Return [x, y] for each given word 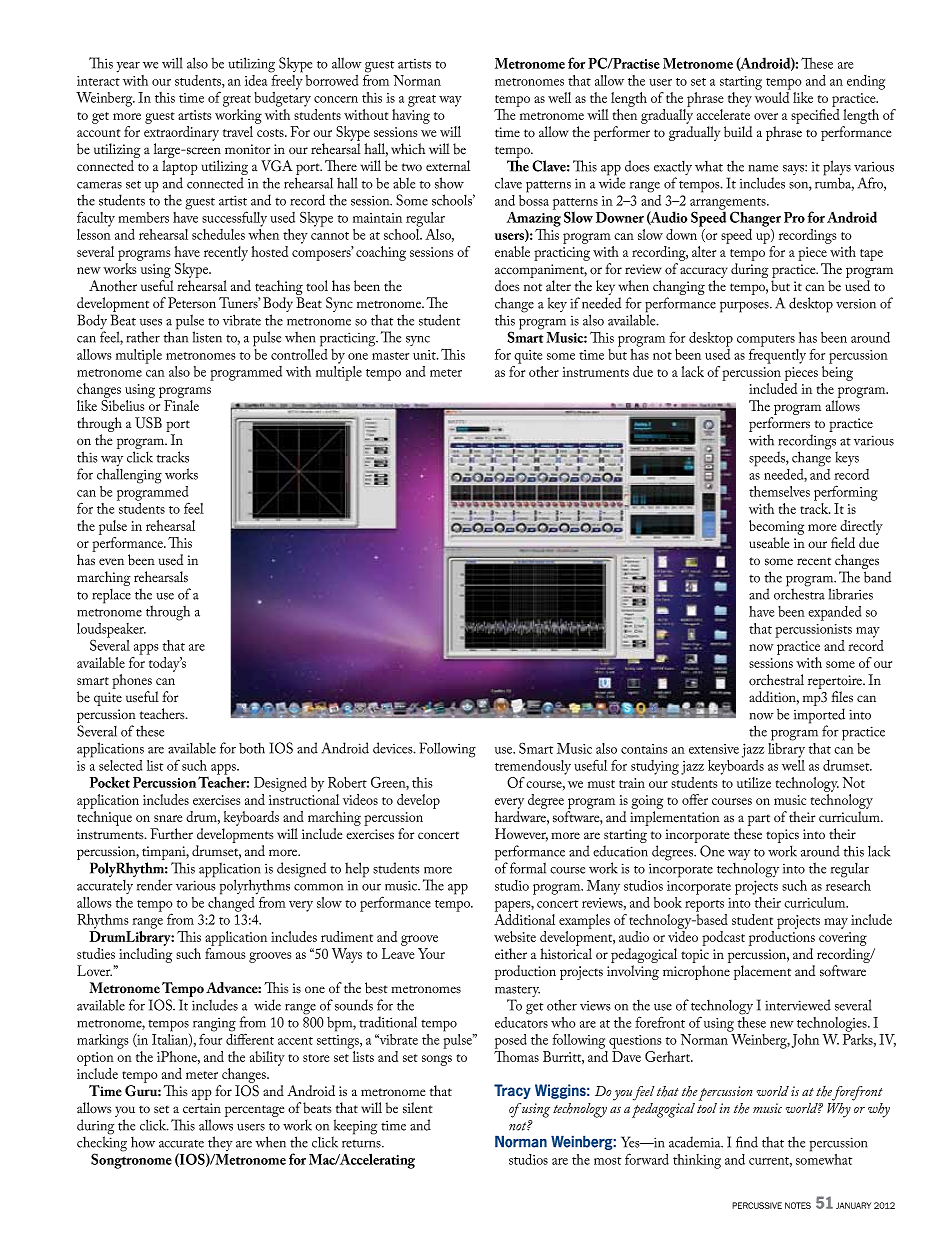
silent [418, 1108]
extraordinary [181, 133]
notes [798, 1205]
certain [202, 1108]
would [772, 97]
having [411, 116]
